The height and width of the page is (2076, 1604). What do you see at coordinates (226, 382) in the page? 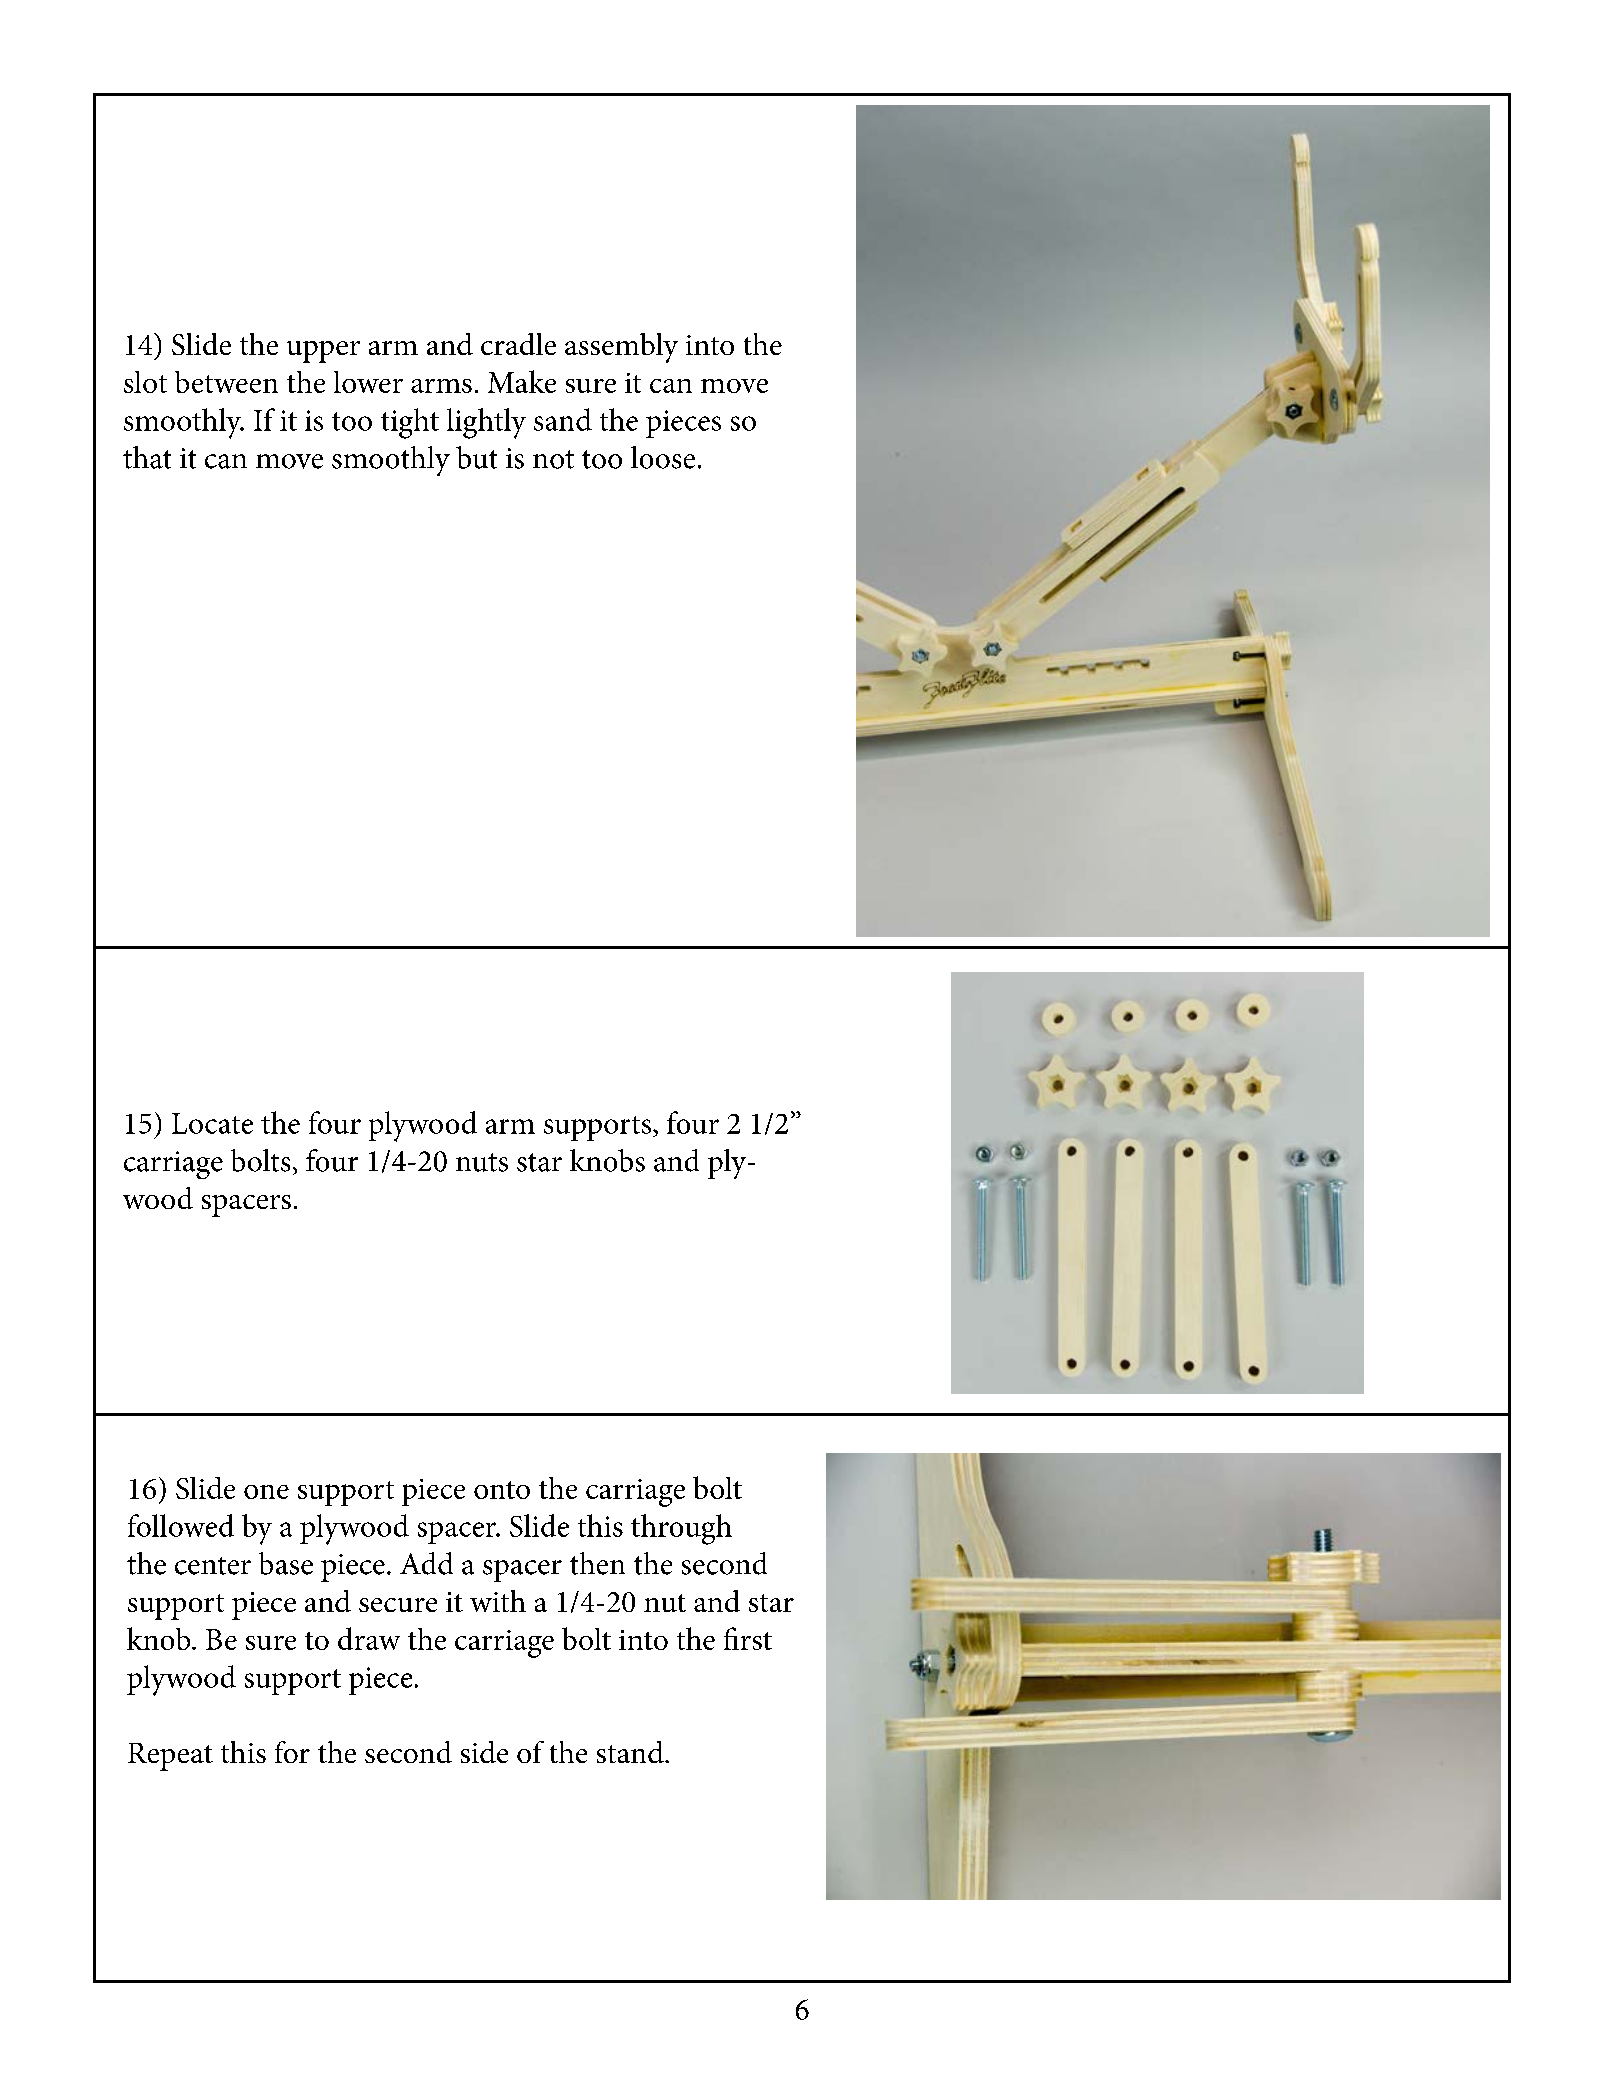
I see `between` at bounding box center [226, 382].
